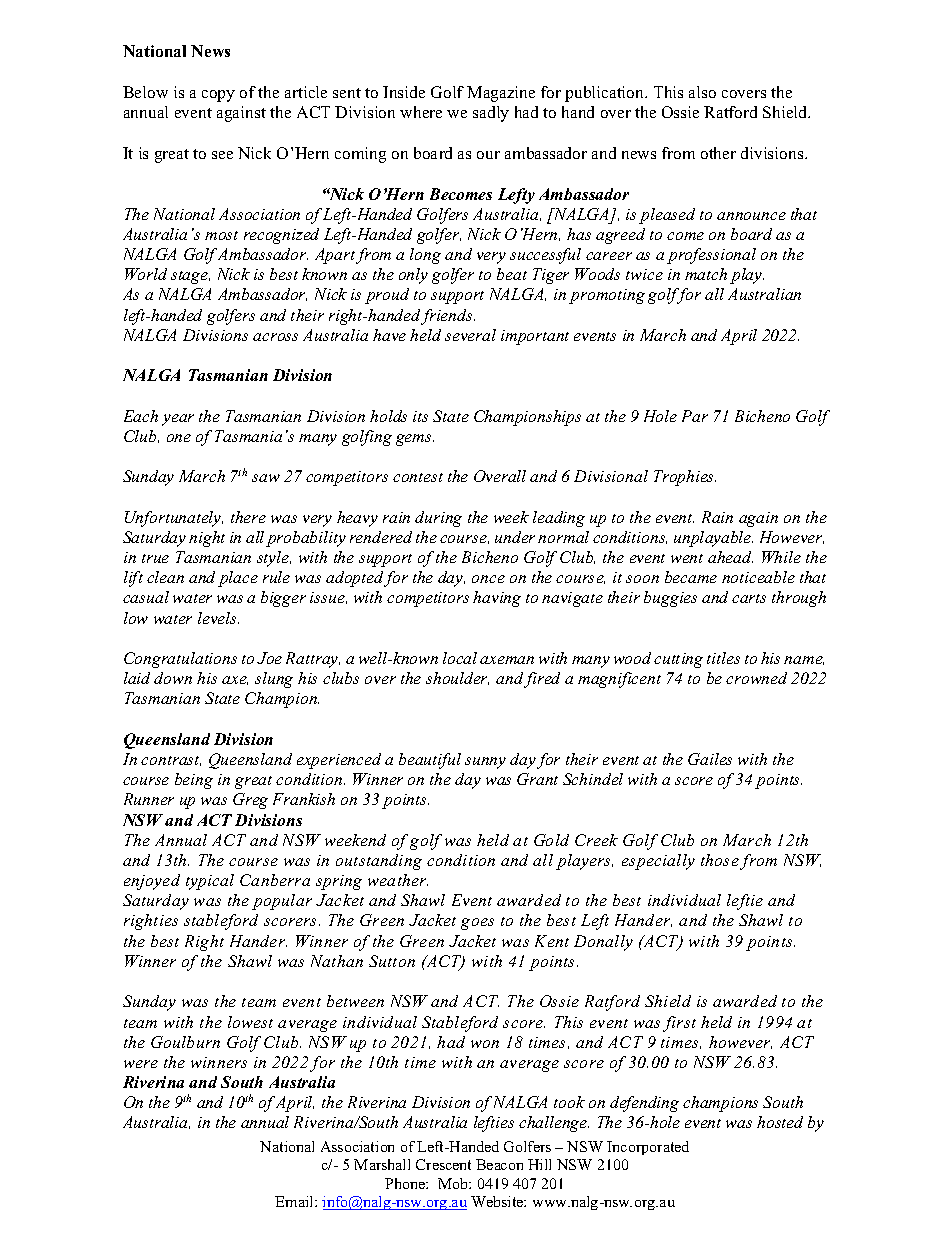  I want to click on other, so click(718, 153).
